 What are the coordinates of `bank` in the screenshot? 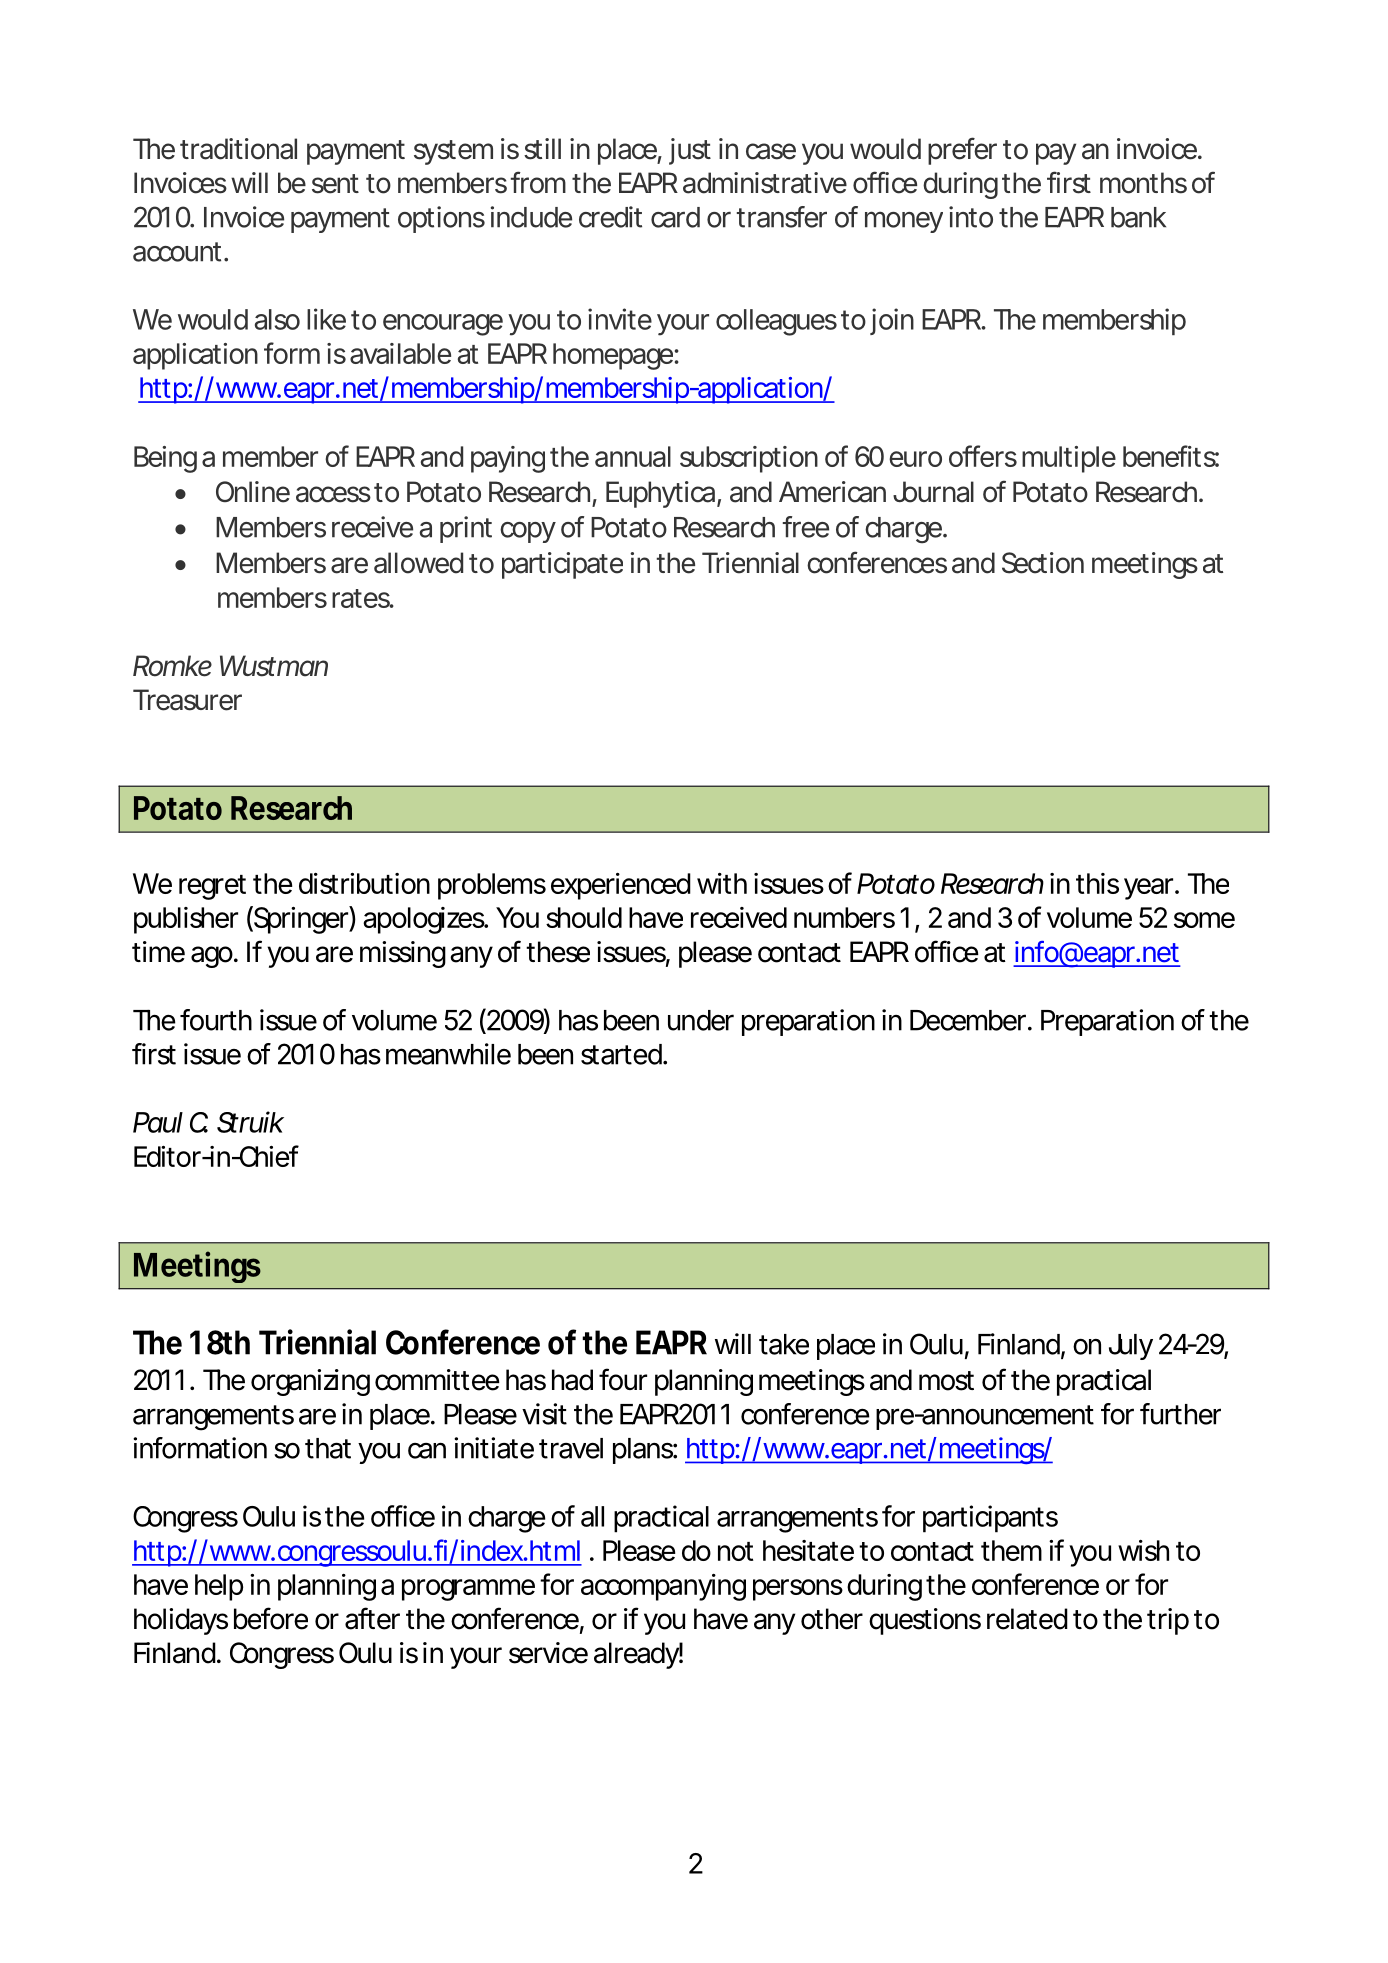 It's located at (1138, 217).
